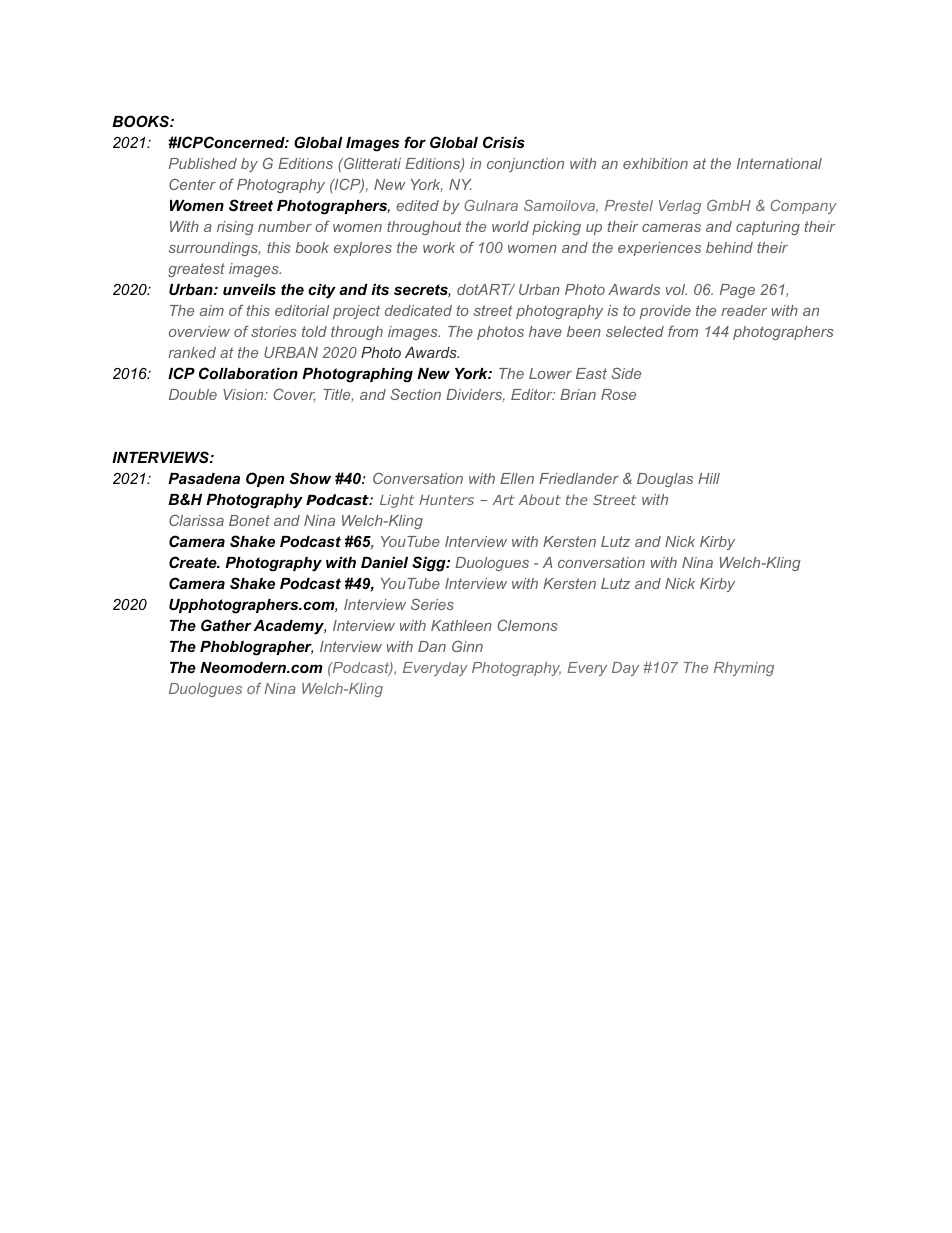 The height and width of the image is (1233, 952). I want to click on Dividers, so click(475, 395).
